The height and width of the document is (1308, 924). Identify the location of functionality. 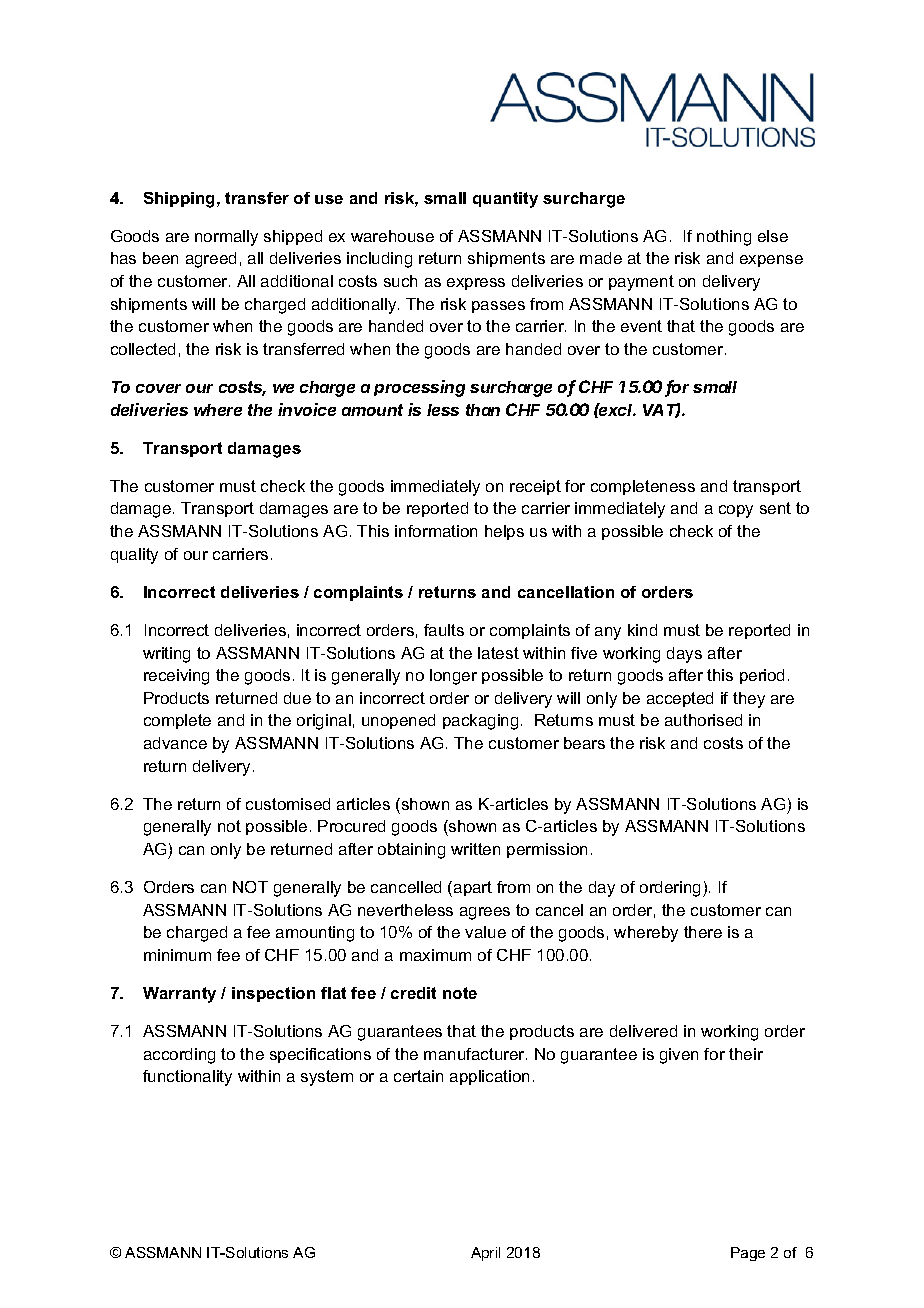
(187, 1078).
